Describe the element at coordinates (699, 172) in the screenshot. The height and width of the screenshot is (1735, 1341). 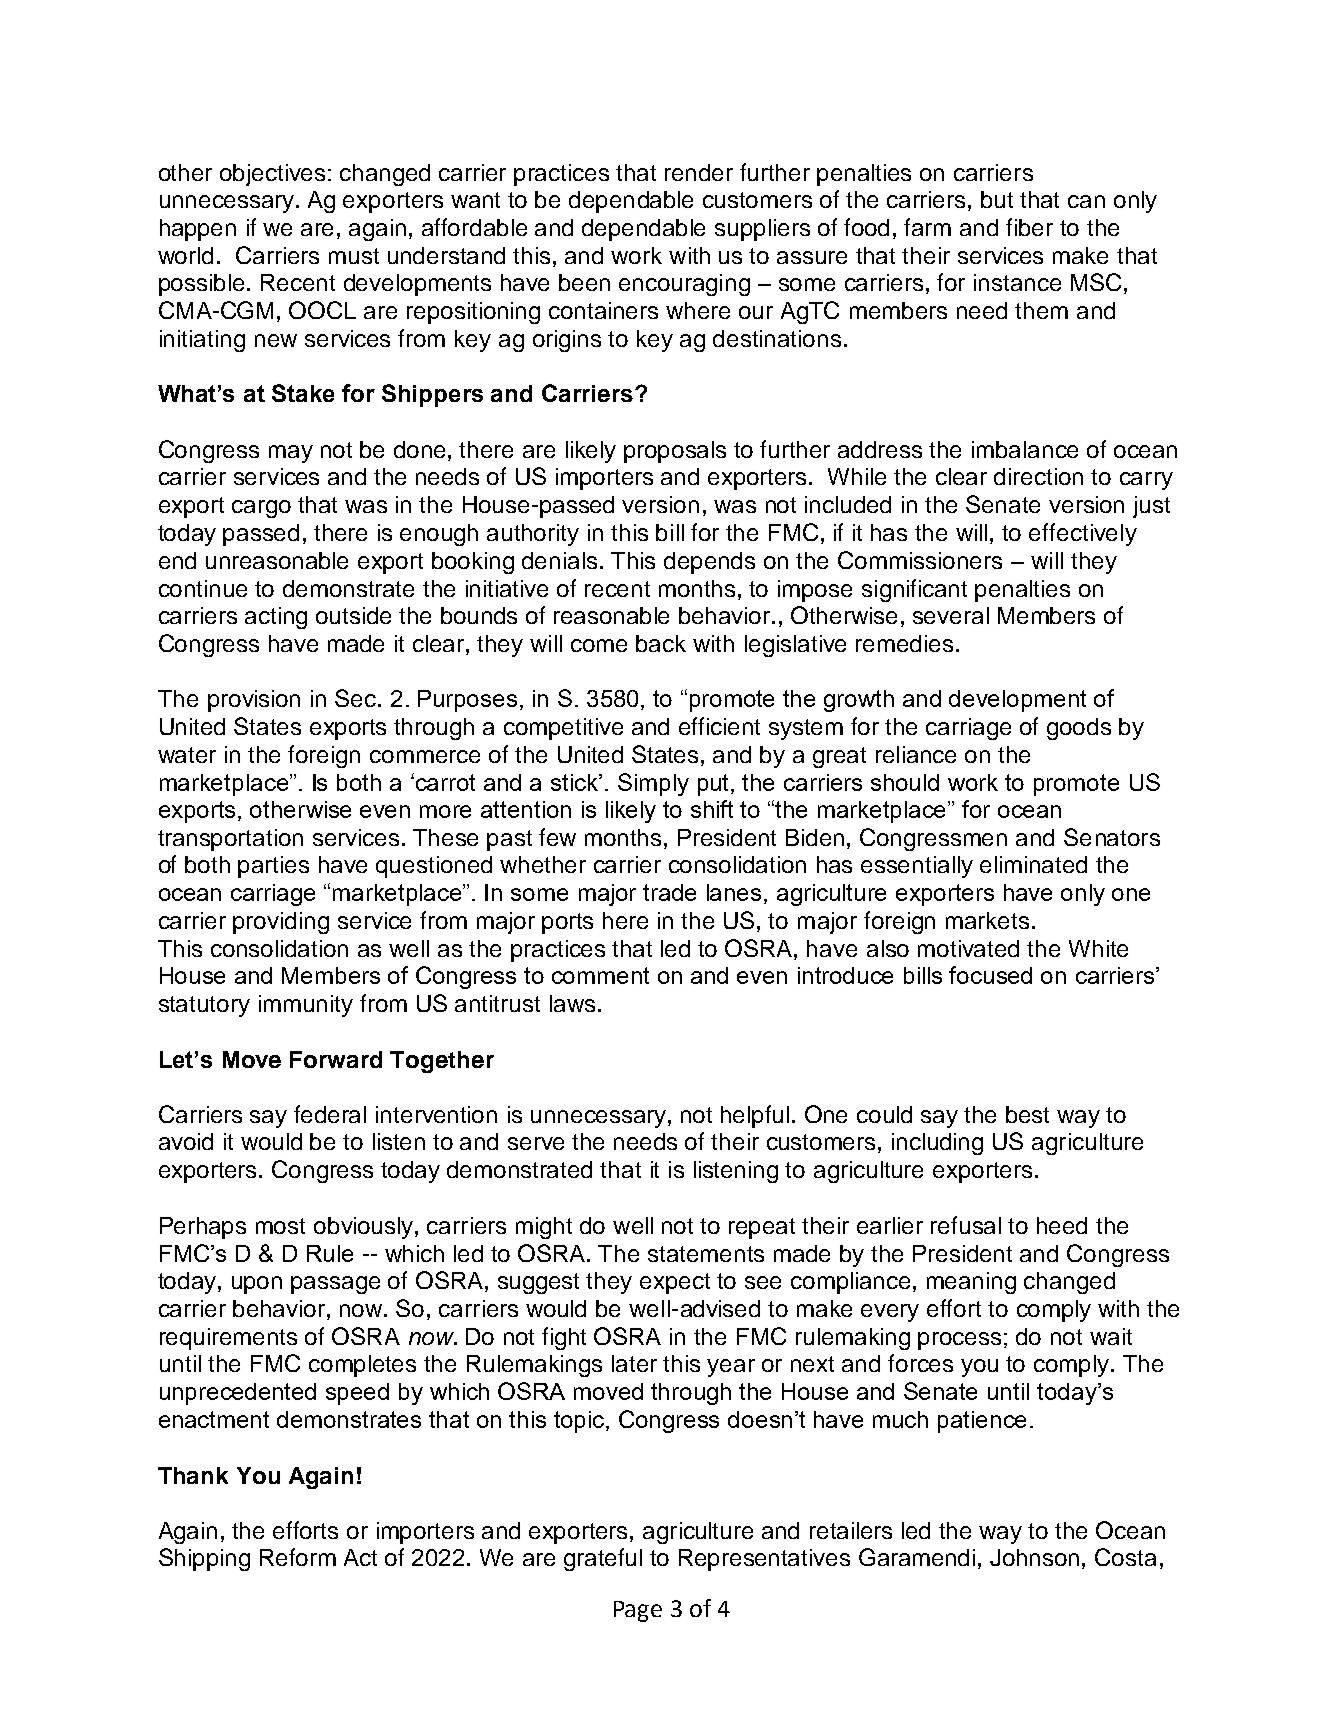
I see `render` at that location.
